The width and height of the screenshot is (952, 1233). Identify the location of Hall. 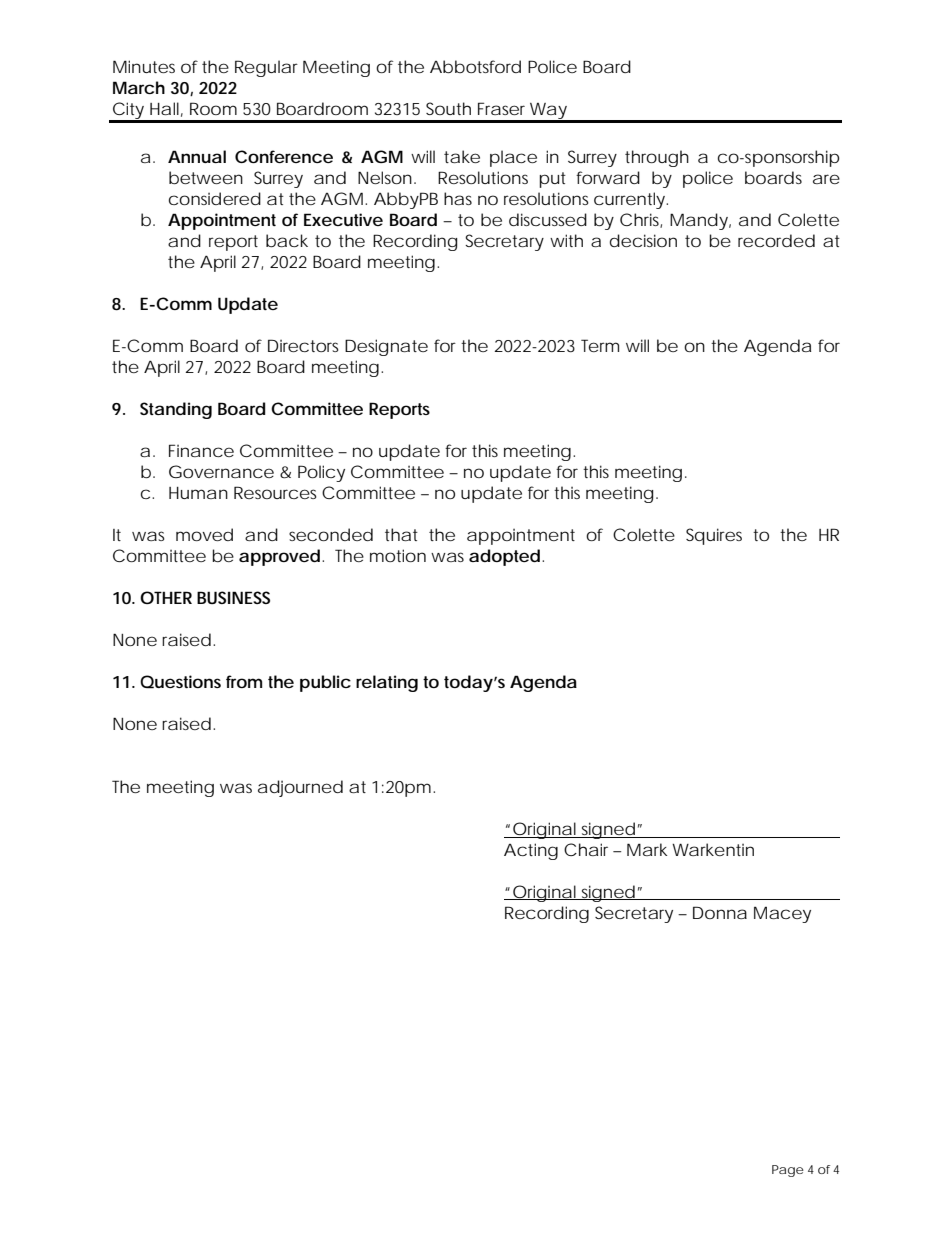
(164, 108).
